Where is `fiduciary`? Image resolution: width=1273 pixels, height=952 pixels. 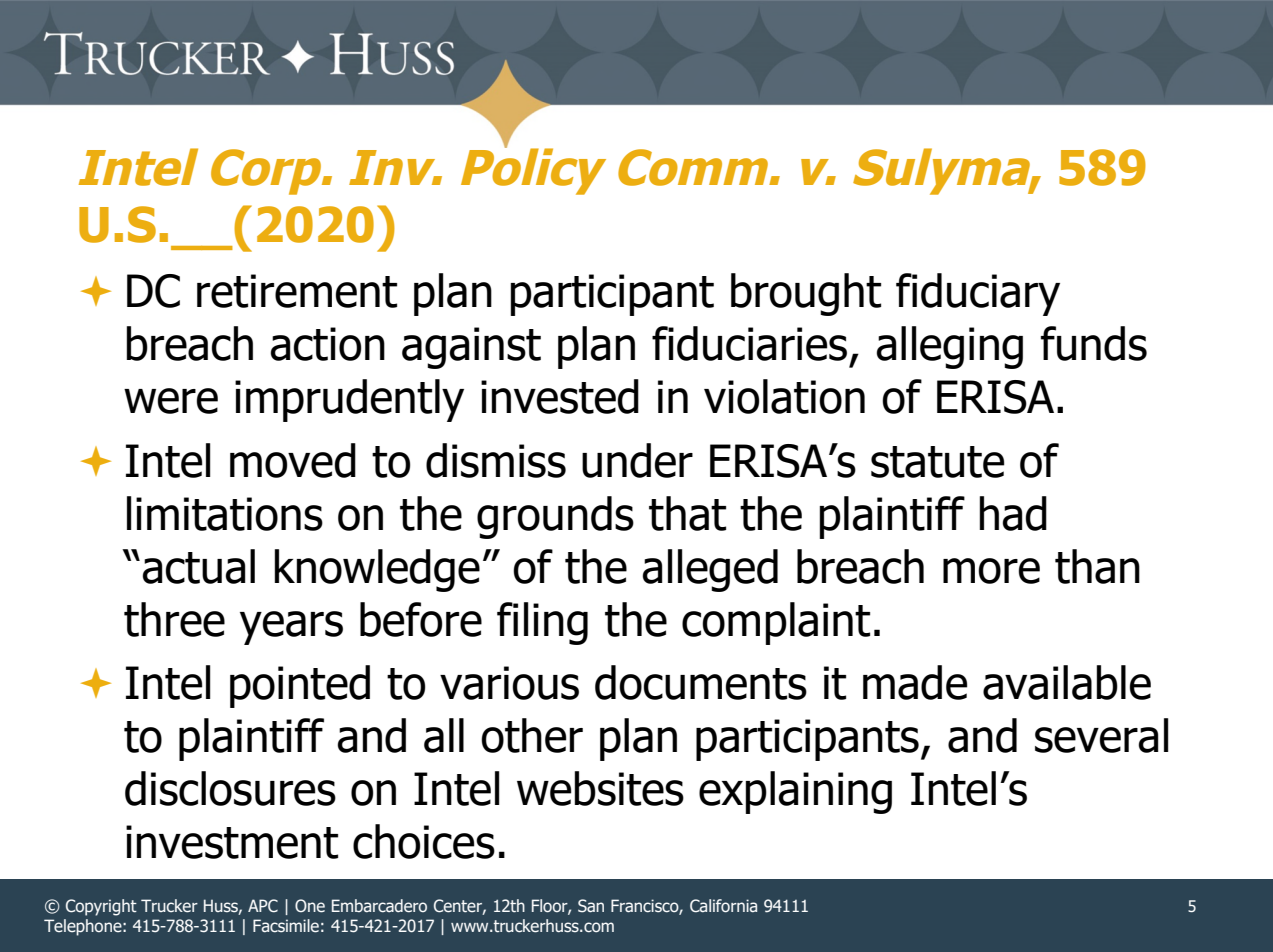 fiduciary is located at coordinates (978, 294).
